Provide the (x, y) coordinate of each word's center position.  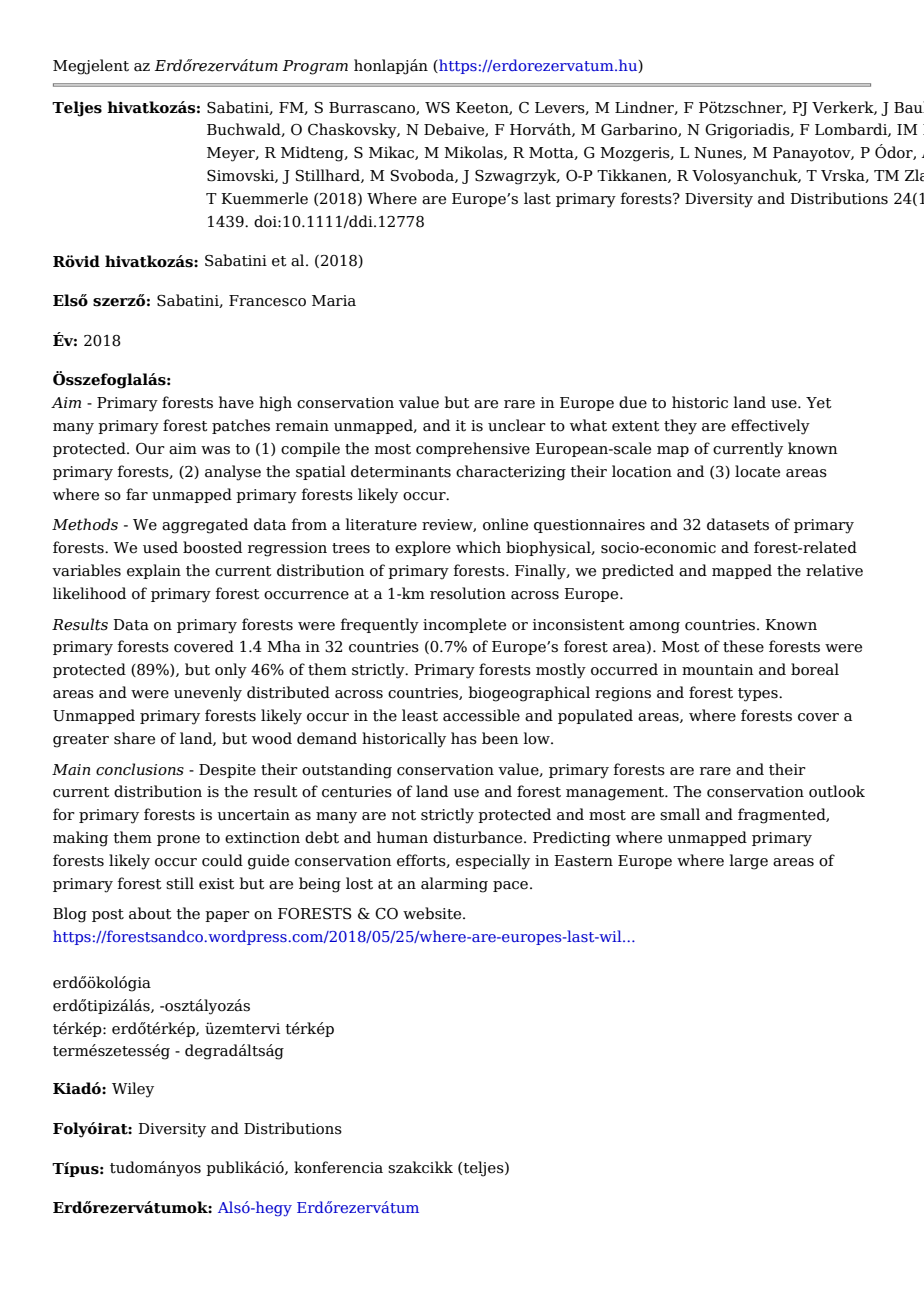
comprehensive (473, 449)
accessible (481, 715)
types (759, 695)
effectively (770, 427)
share (134, 738)
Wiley (133, 1090)
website (433, 913)
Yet (819, 403)
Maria (334, 301)
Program (315, 67)
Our (150, 449)
